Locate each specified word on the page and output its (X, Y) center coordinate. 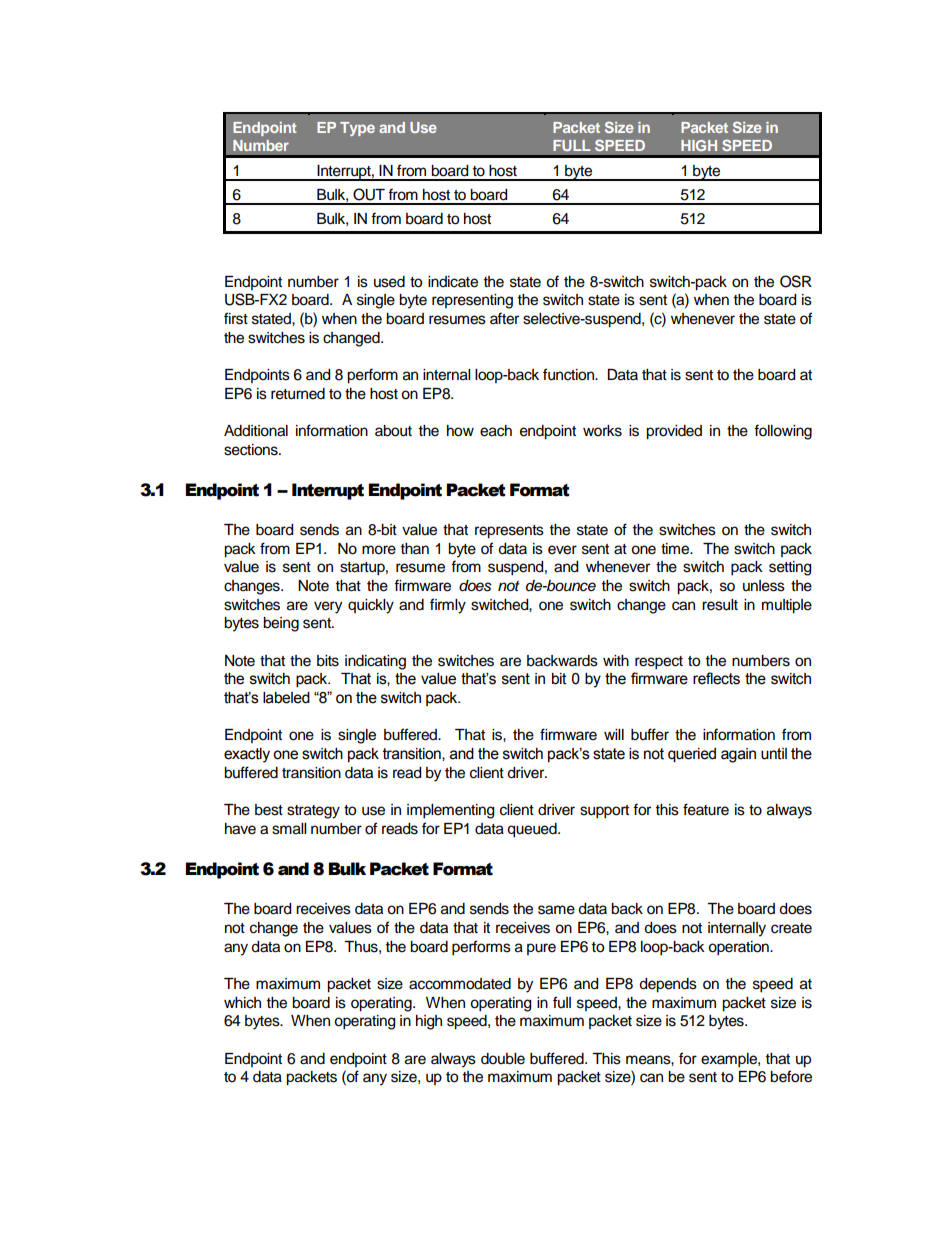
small (289, 829)
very (328, 607)
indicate (453, 282)
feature (706, 809)
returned (298, 394)
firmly (448, 606)
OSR (796, 281)
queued (533, 830)
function (569, 374)
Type (357, 129)
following (783, 432)
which (242, 1003)
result (720, 605)
